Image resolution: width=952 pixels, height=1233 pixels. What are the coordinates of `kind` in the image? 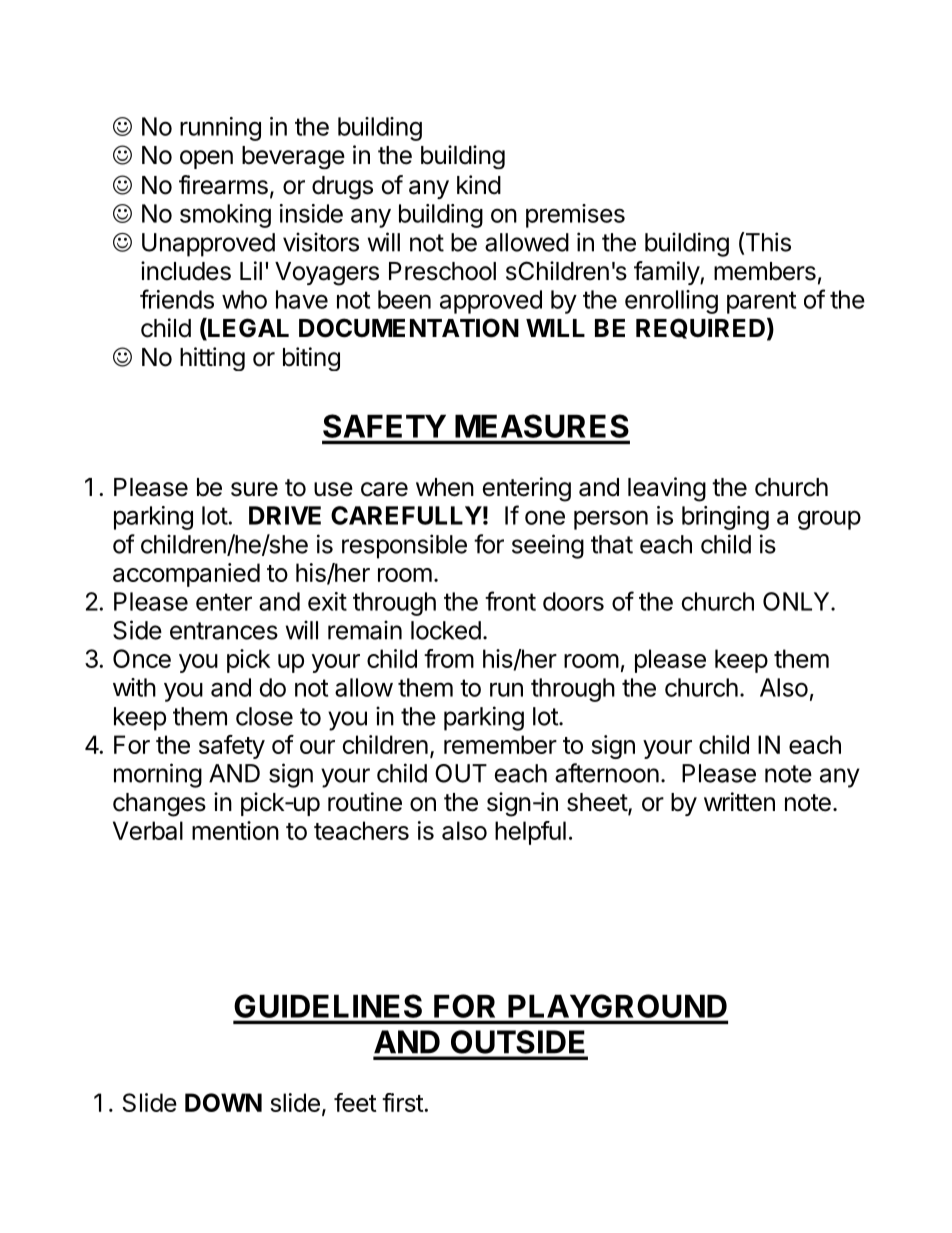 It's located at (479, 185).
